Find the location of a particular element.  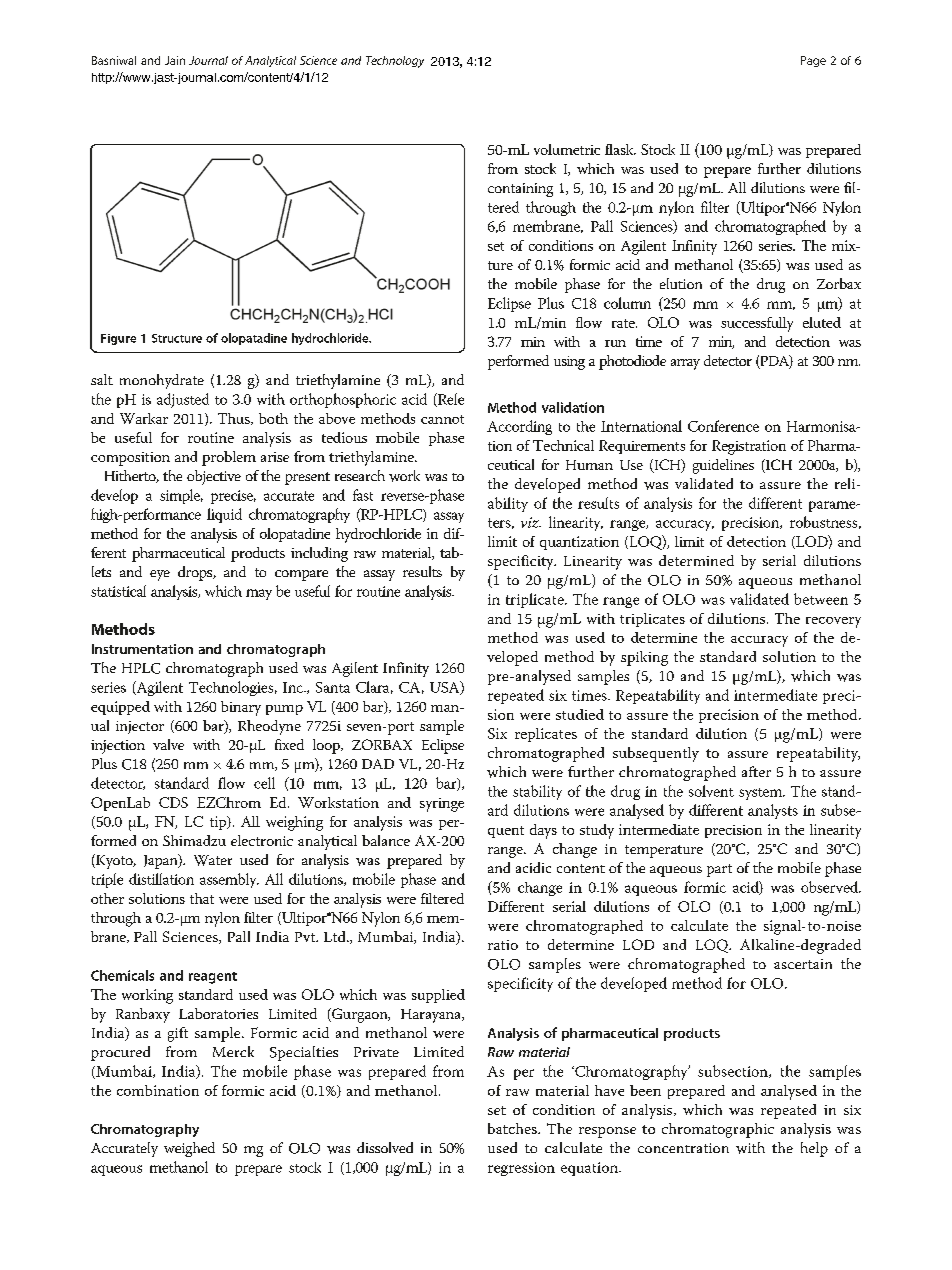

Technology is located at coordinates (395, 62).
